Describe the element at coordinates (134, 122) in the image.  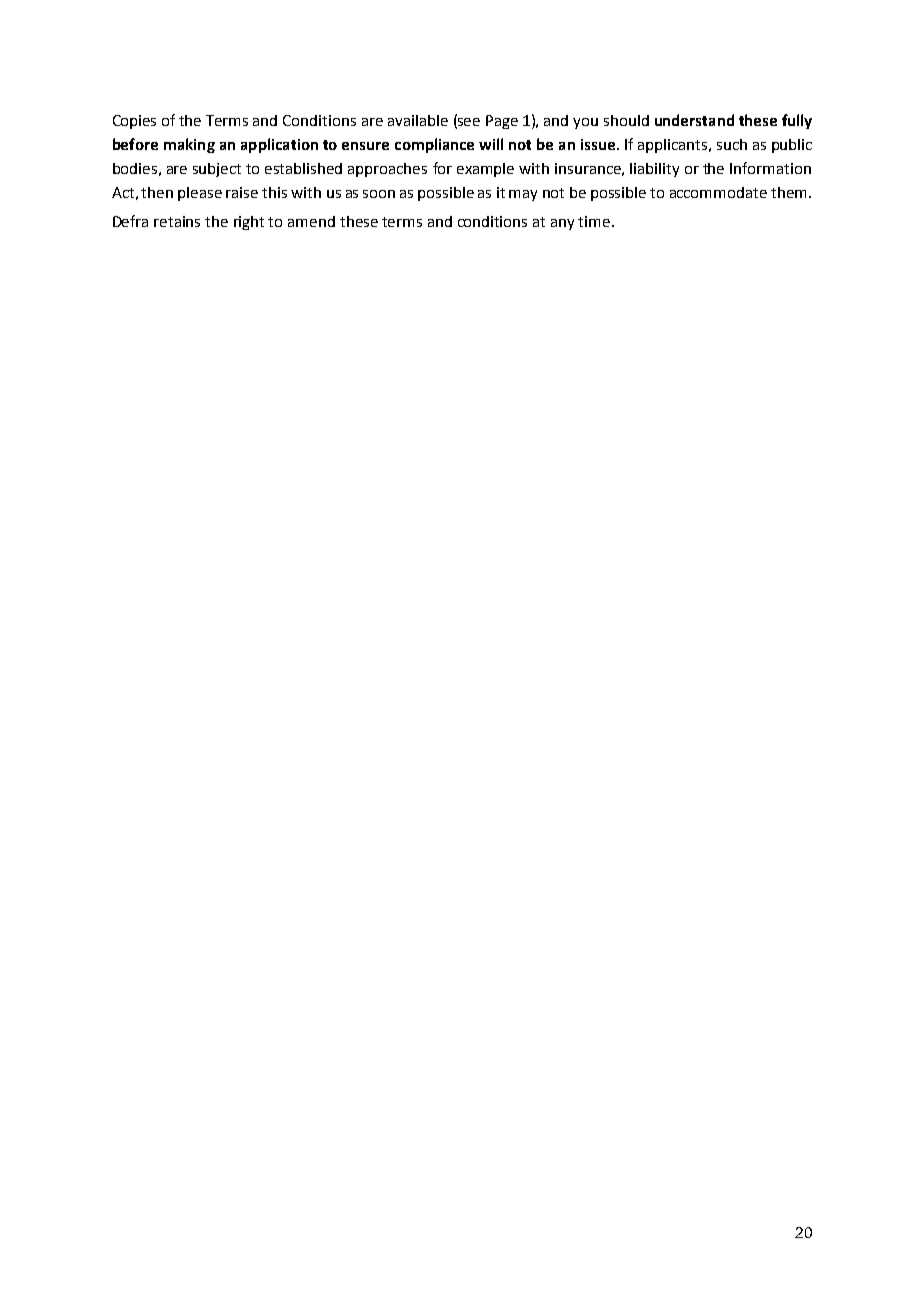
I see `Copies` at that location.
